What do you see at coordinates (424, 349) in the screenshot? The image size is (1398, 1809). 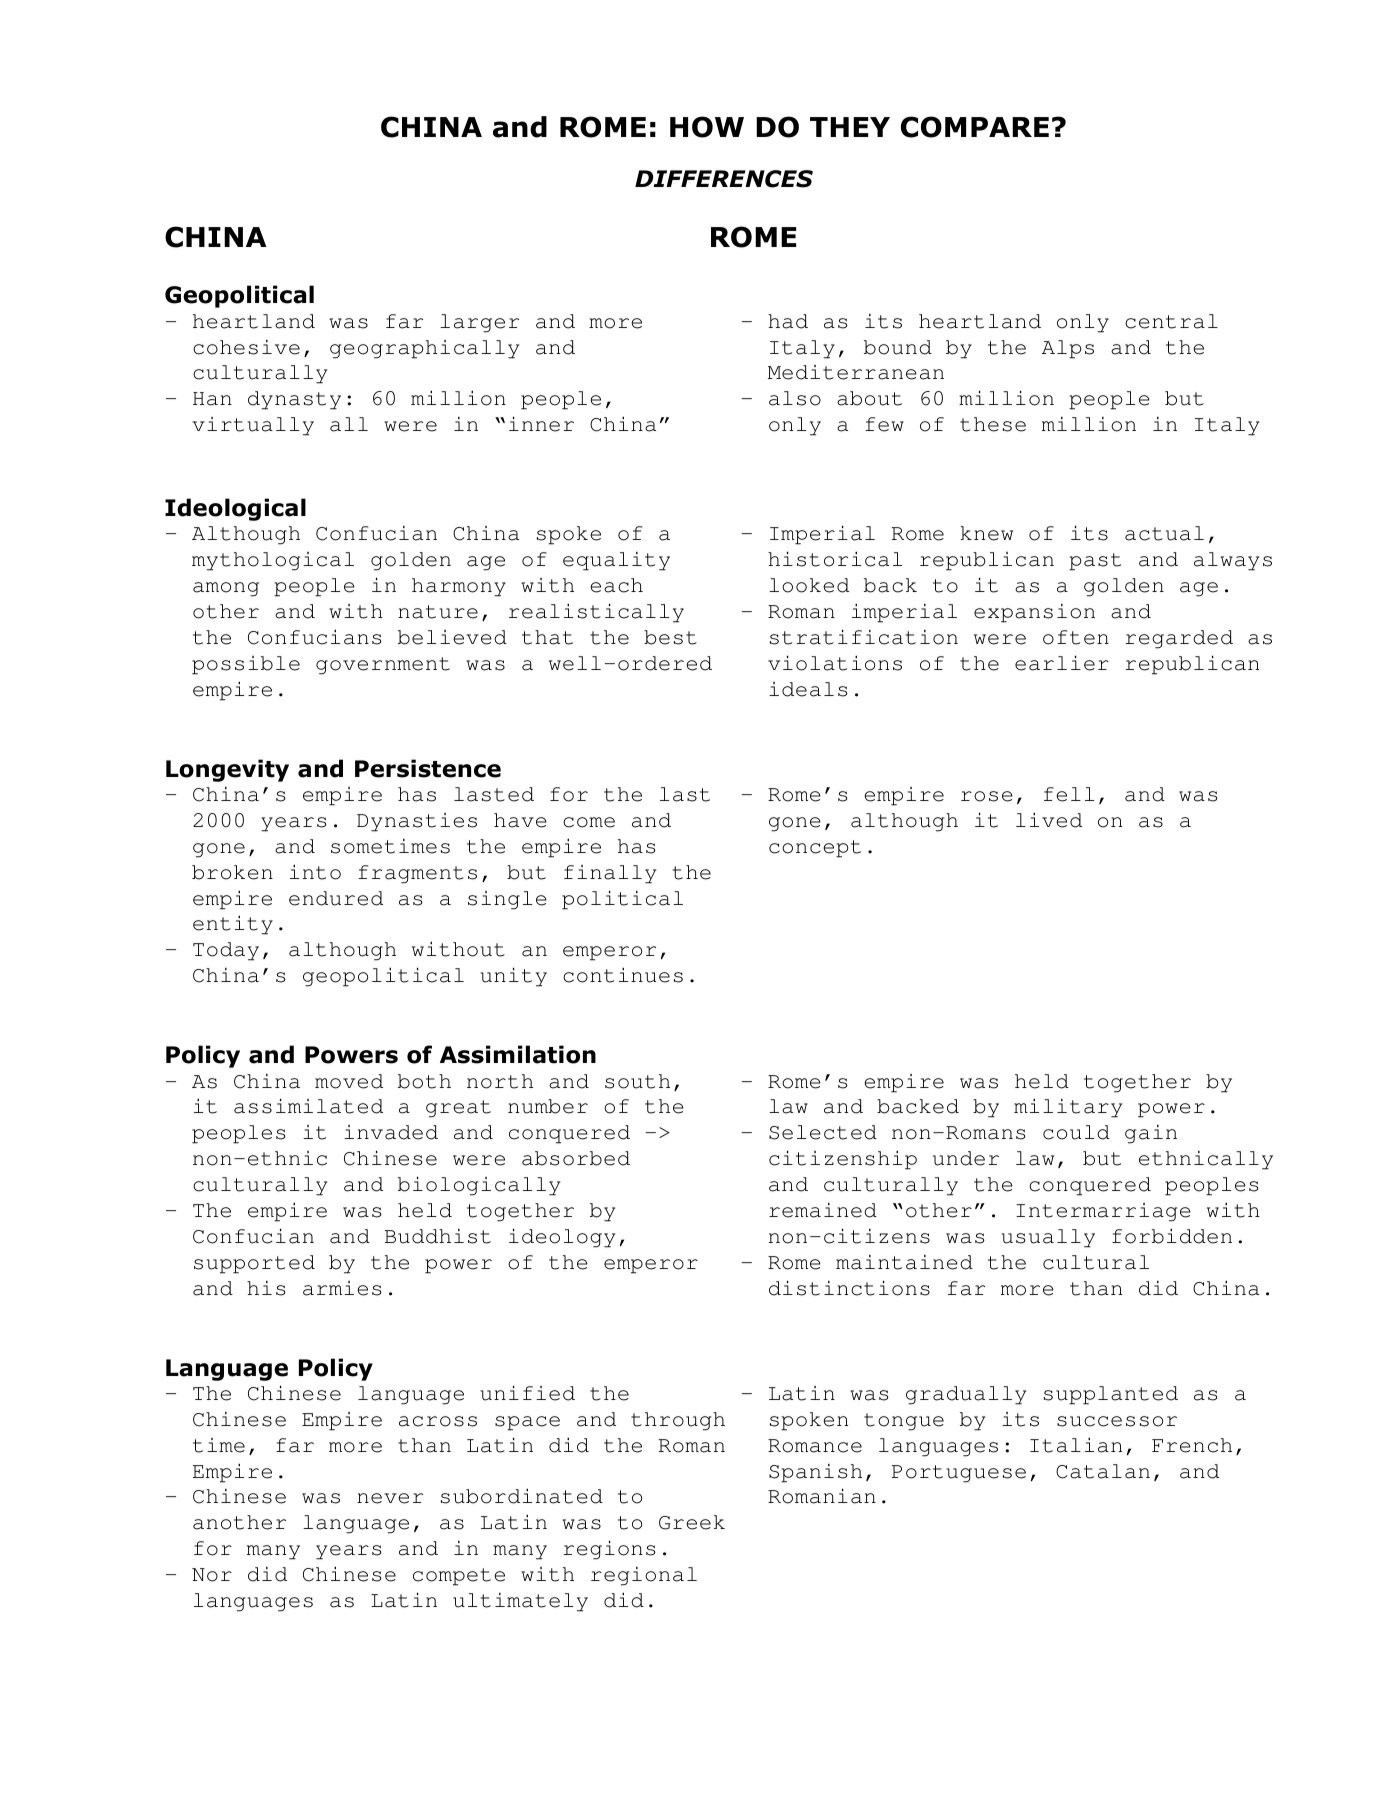 I see `geographically` at bounding box center [424, 349].
